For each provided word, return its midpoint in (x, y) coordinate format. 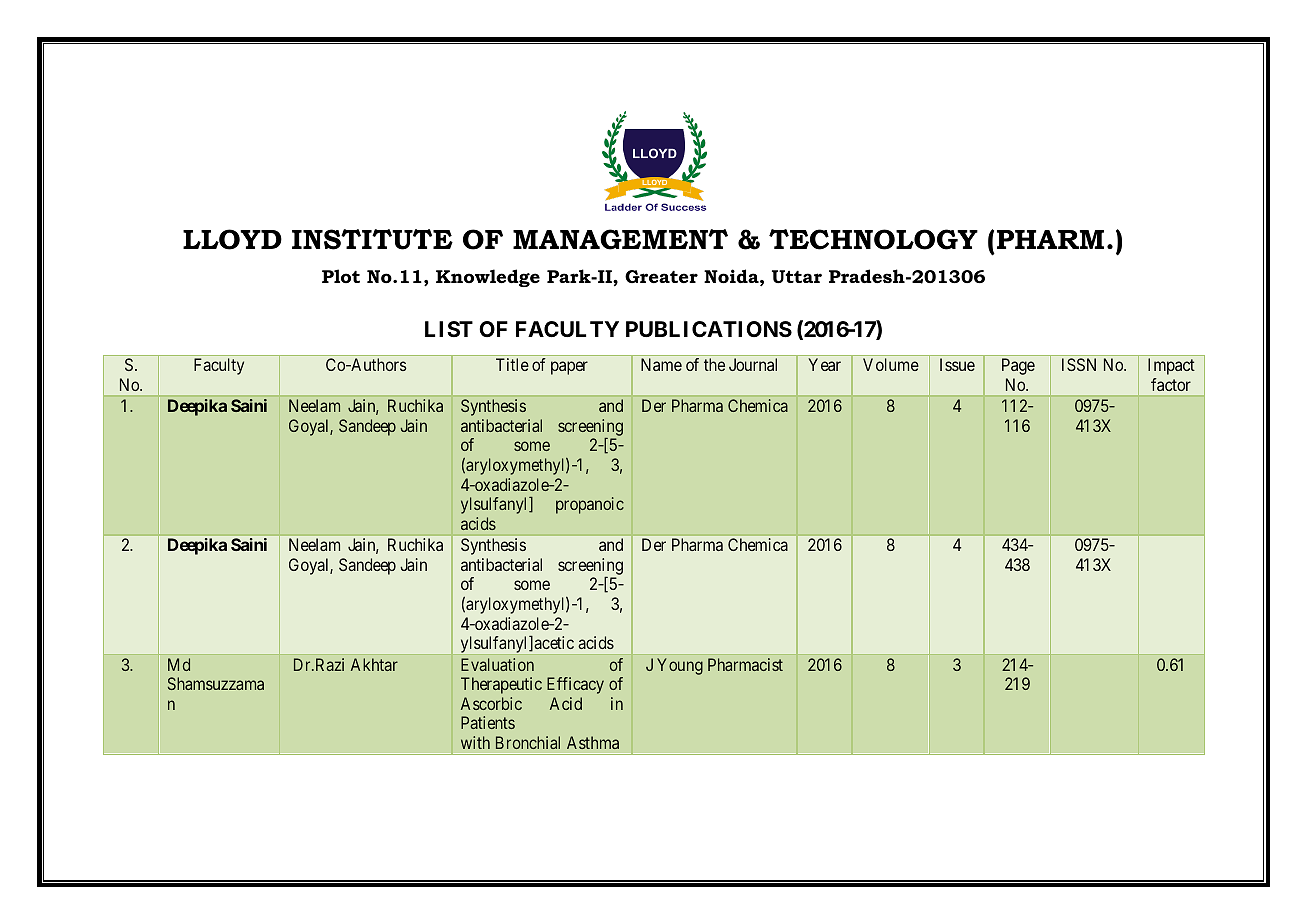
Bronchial (528, 742)
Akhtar (374, 664)
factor (1171, 384)
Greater (661, 276)
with (475, 742)
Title (512, 364)
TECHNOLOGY (873, 239)
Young (680, 666)
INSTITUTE (372, 239)
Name (661, 364)
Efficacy (575, 685)
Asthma (593, 742)
